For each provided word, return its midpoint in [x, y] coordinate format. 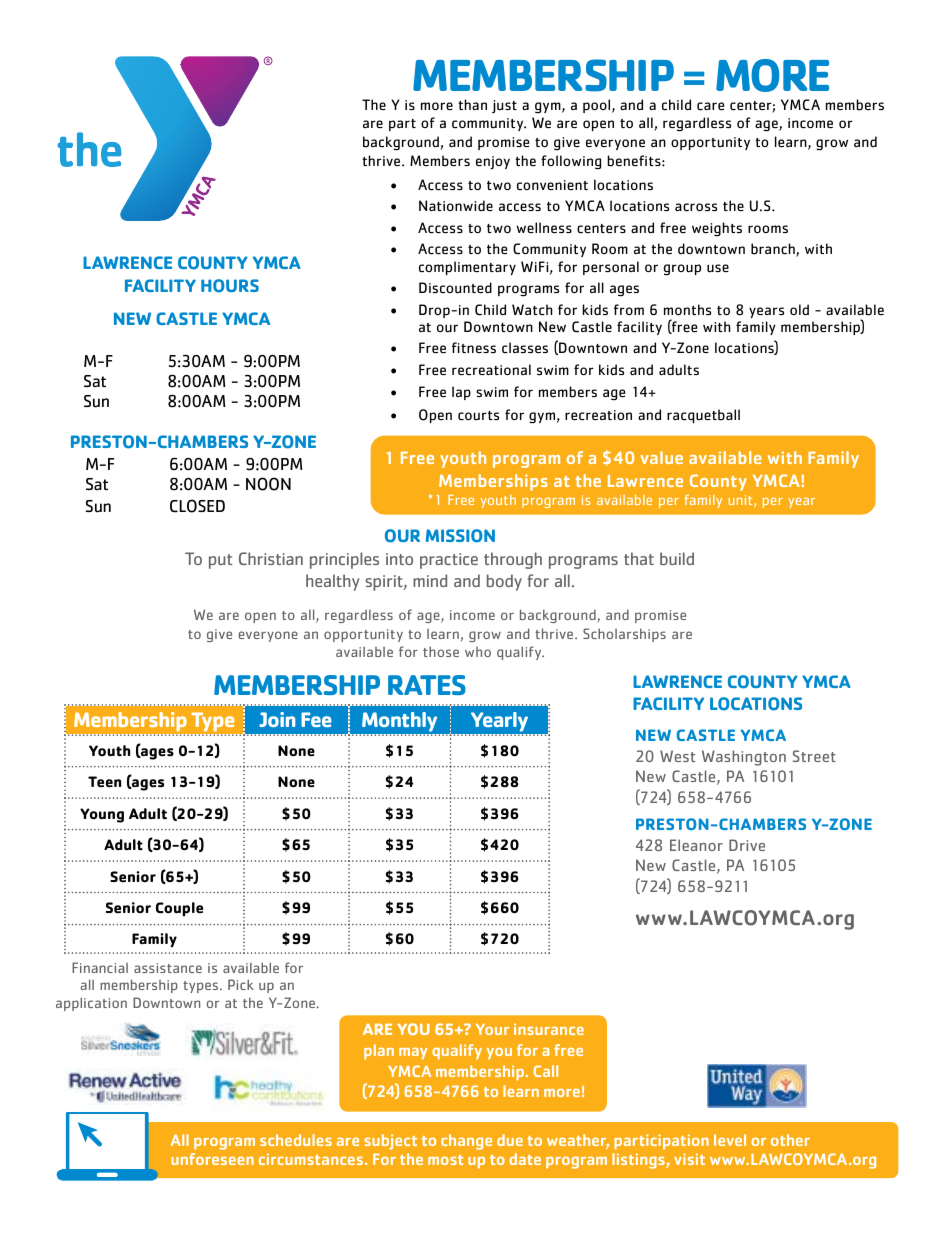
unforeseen [212, 1159]
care [711, 106]
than [472, 104]
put [220, 561]
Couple [179, 909]
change [466, 1142]
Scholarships [624, 635]
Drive [747, 845]
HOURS [230, 286]
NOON [268, 484]
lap [461, 393]
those [441, 651]
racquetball [703, 416]
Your [492, 1029]
